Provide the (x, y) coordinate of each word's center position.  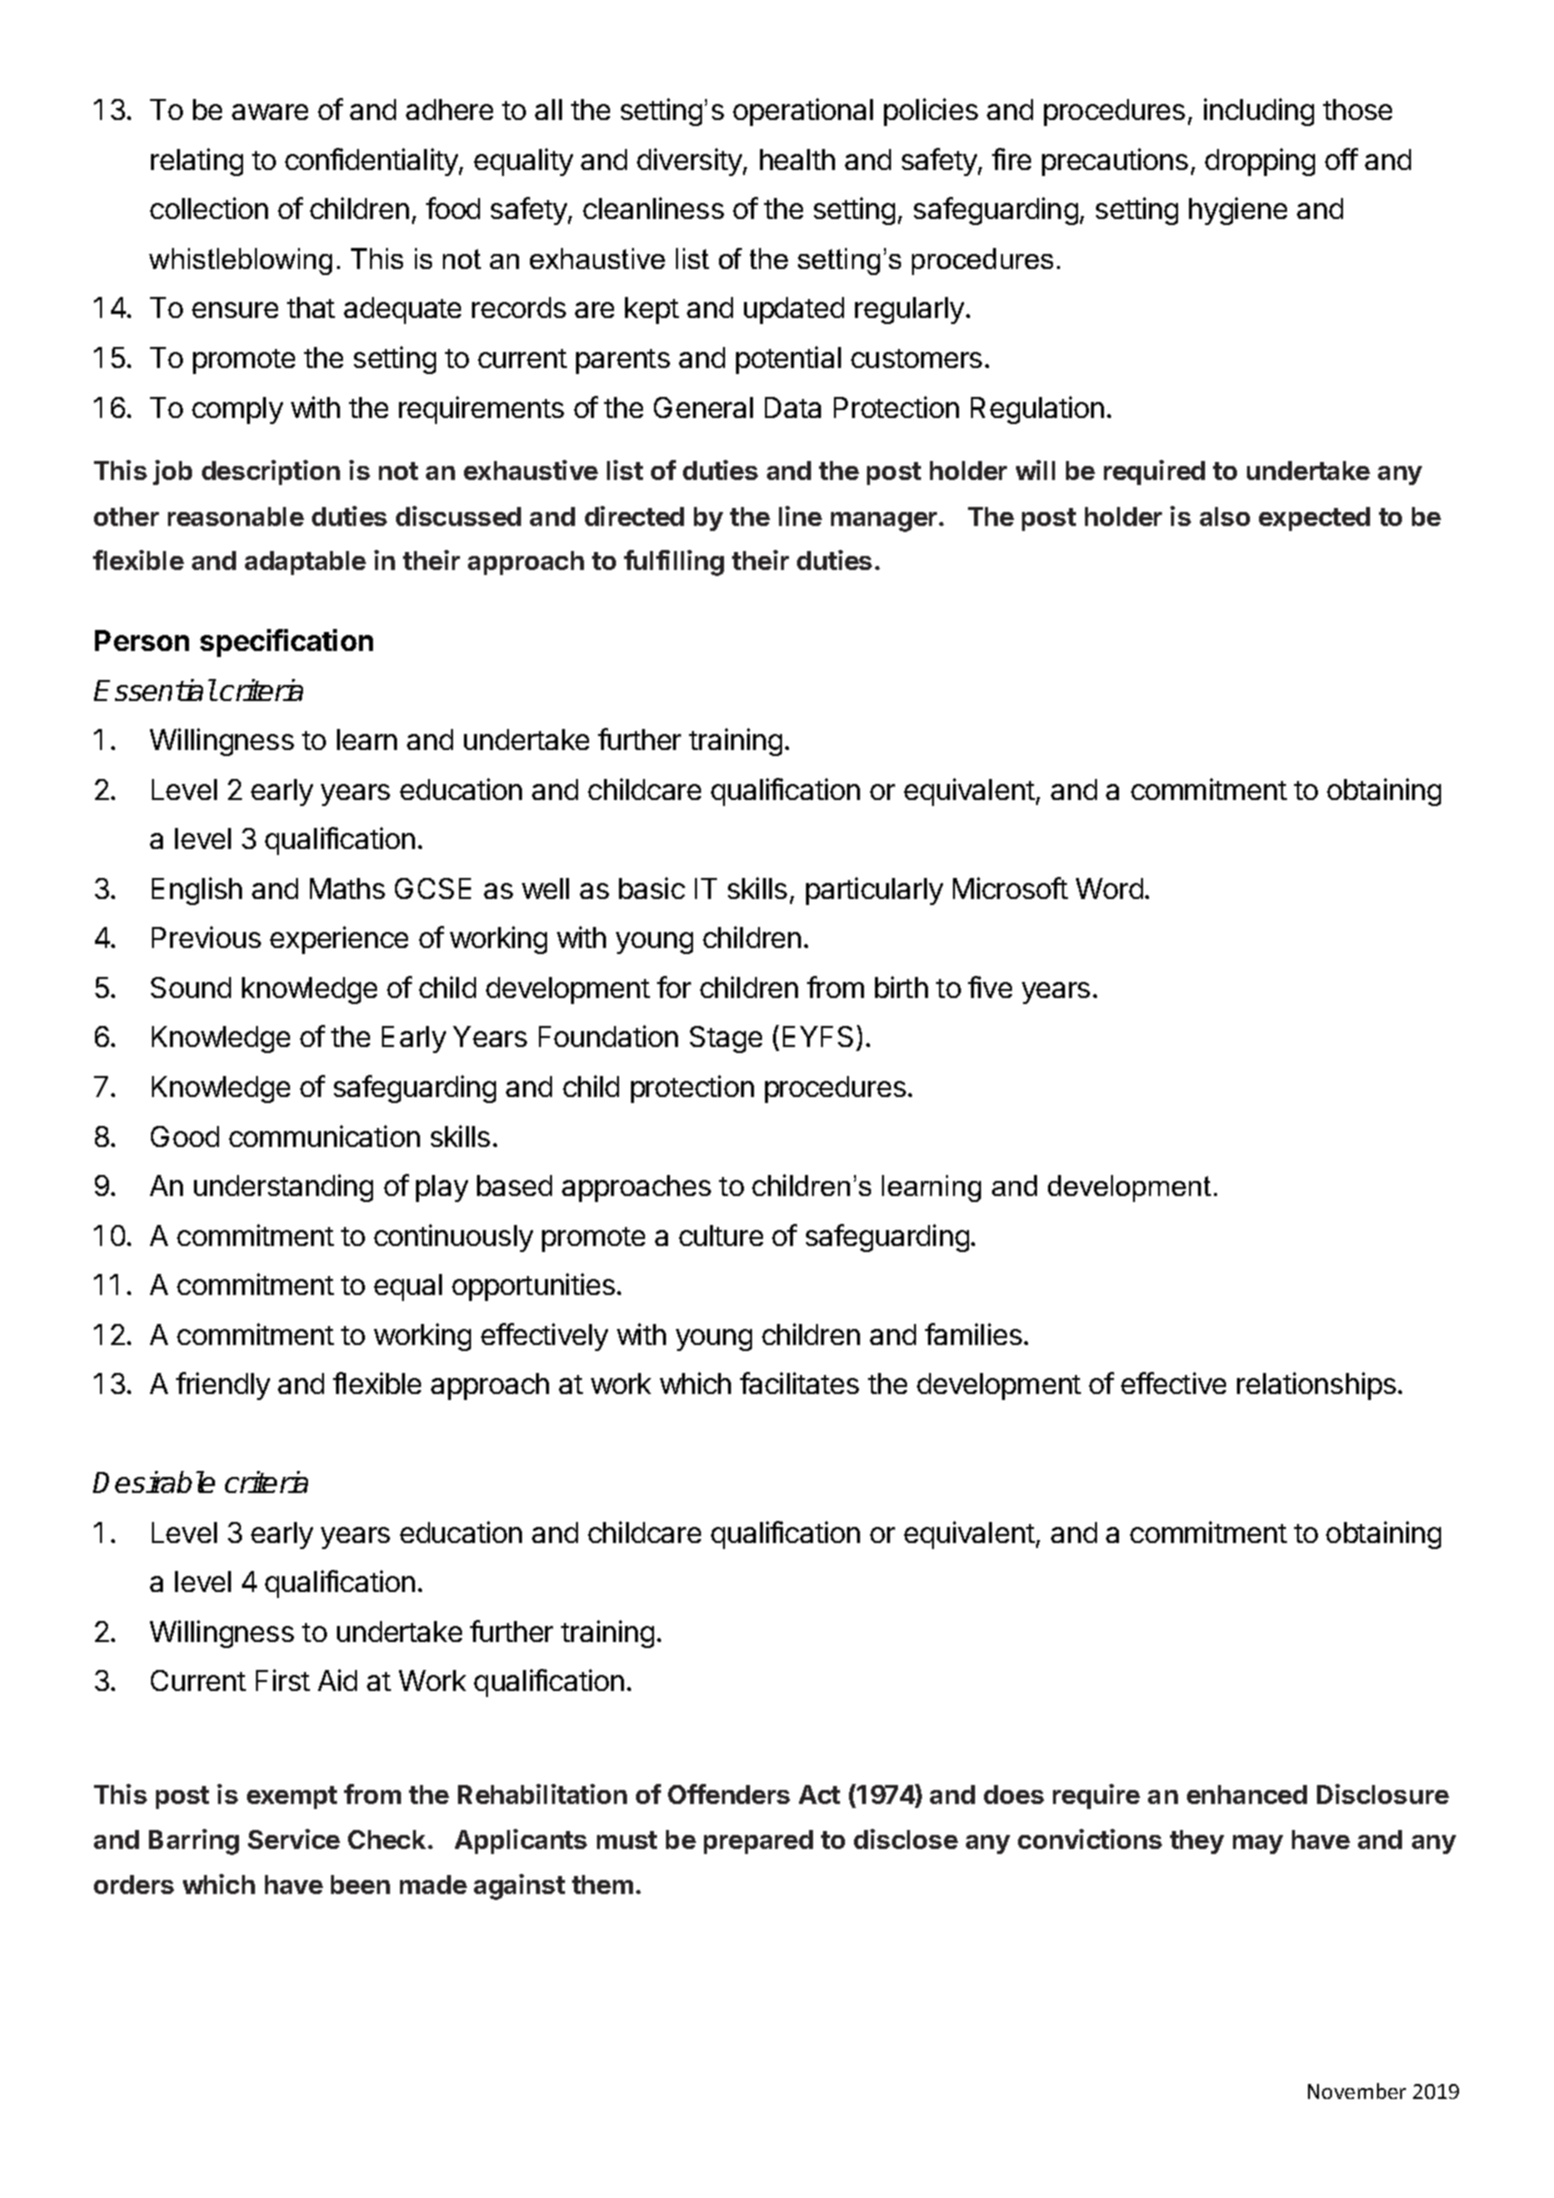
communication (324, 1136)
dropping (1260, 162)
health (797, 159)
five (990, 987)
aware (270, 112)
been (360, 1884)
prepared (758, 1842)
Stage (726, 1039)
